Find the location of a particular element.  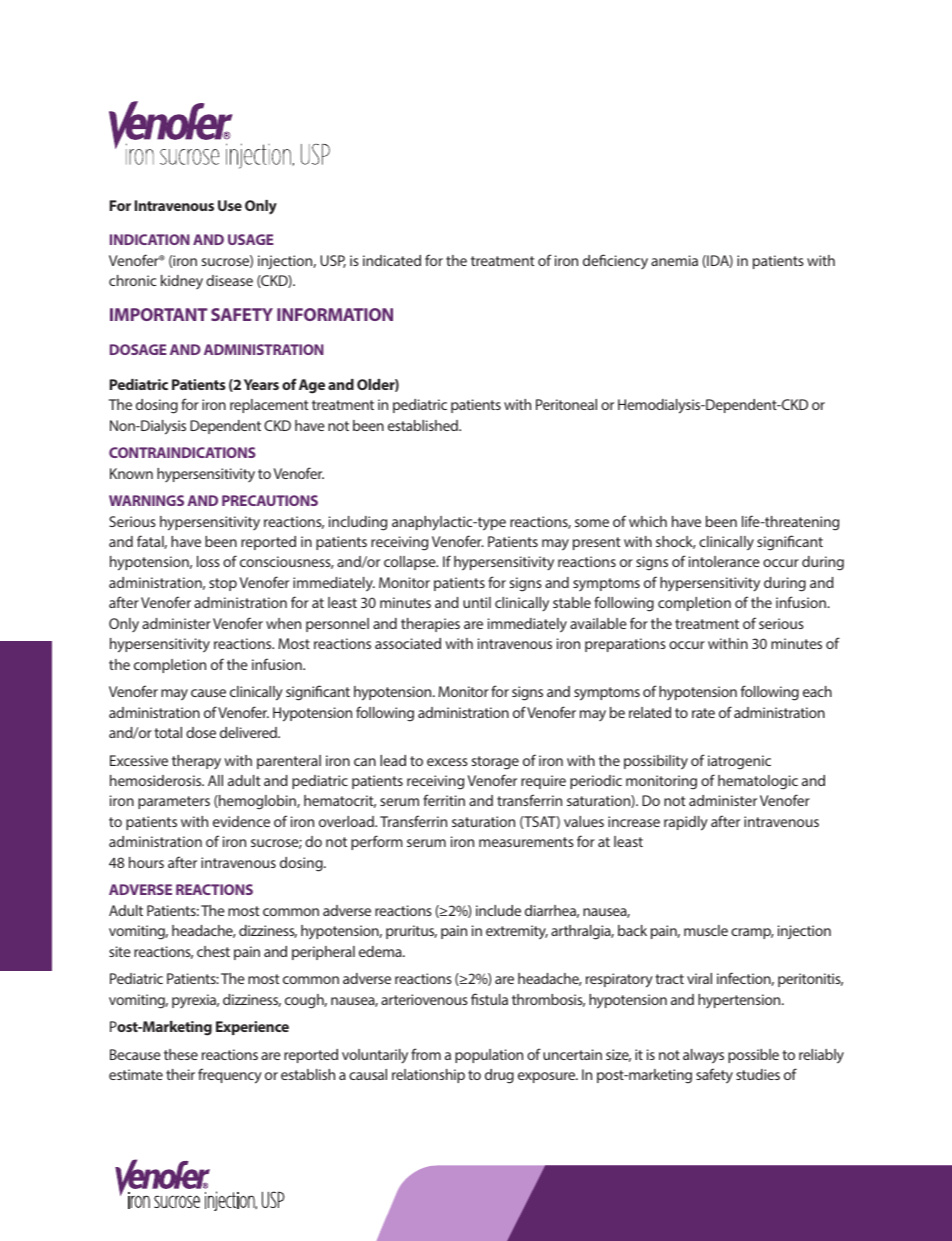

associated is located at coordinates (408, 643).
